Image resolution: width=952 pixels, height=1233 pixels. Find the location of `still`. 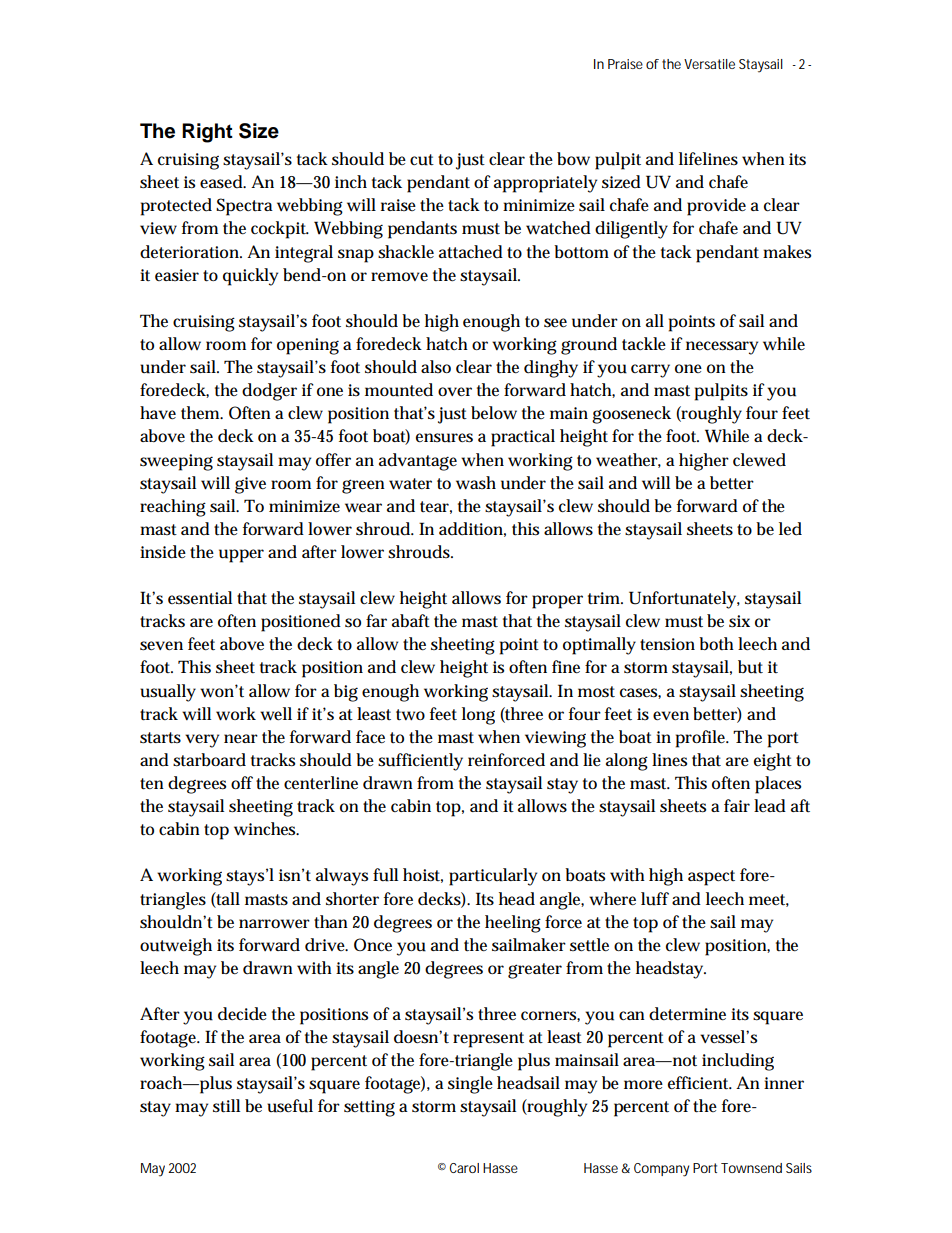

still is located at coordinates (226, 1106).
